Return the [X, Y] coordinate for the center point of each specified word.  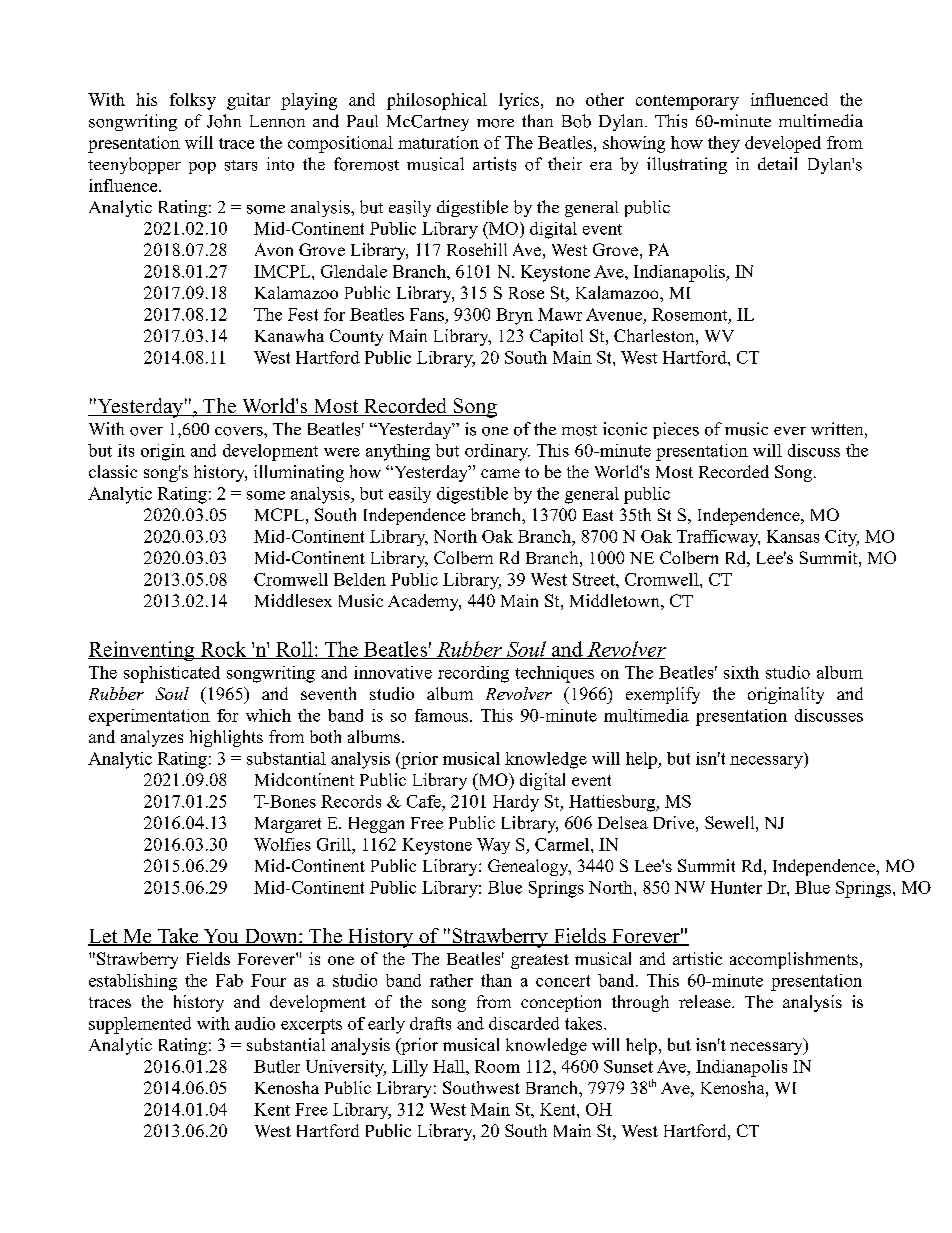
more [495, 123]
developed [783, 144]
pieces [676, 430]
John [224, 121]
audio [255, 1023]
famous [443, 715]
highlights [226, 738]
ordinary [497, 452]
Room [497, 1066]
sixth [741, 672]
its [126, 450]
